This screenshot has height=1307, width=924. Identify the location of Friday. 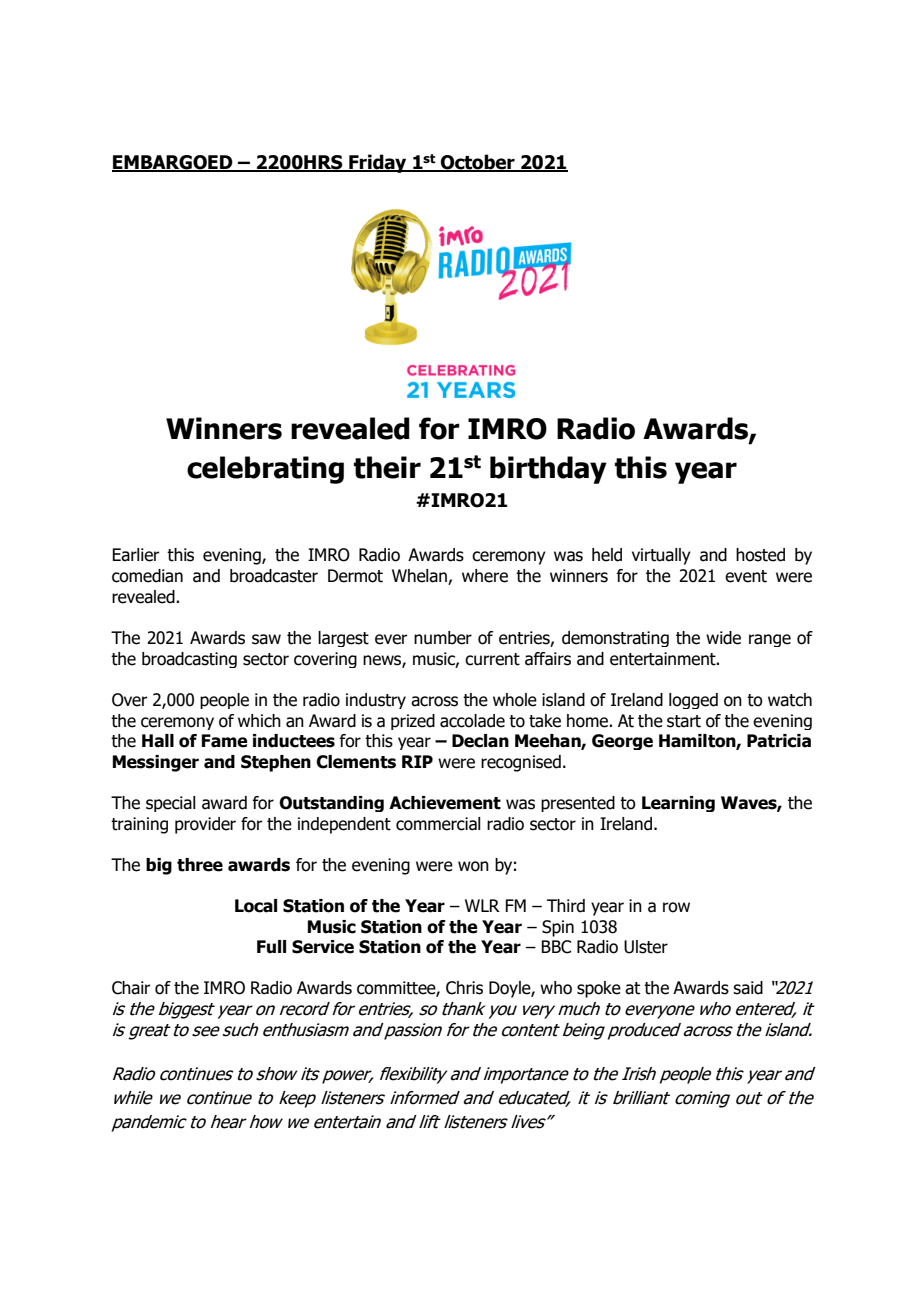
(378, 163).
